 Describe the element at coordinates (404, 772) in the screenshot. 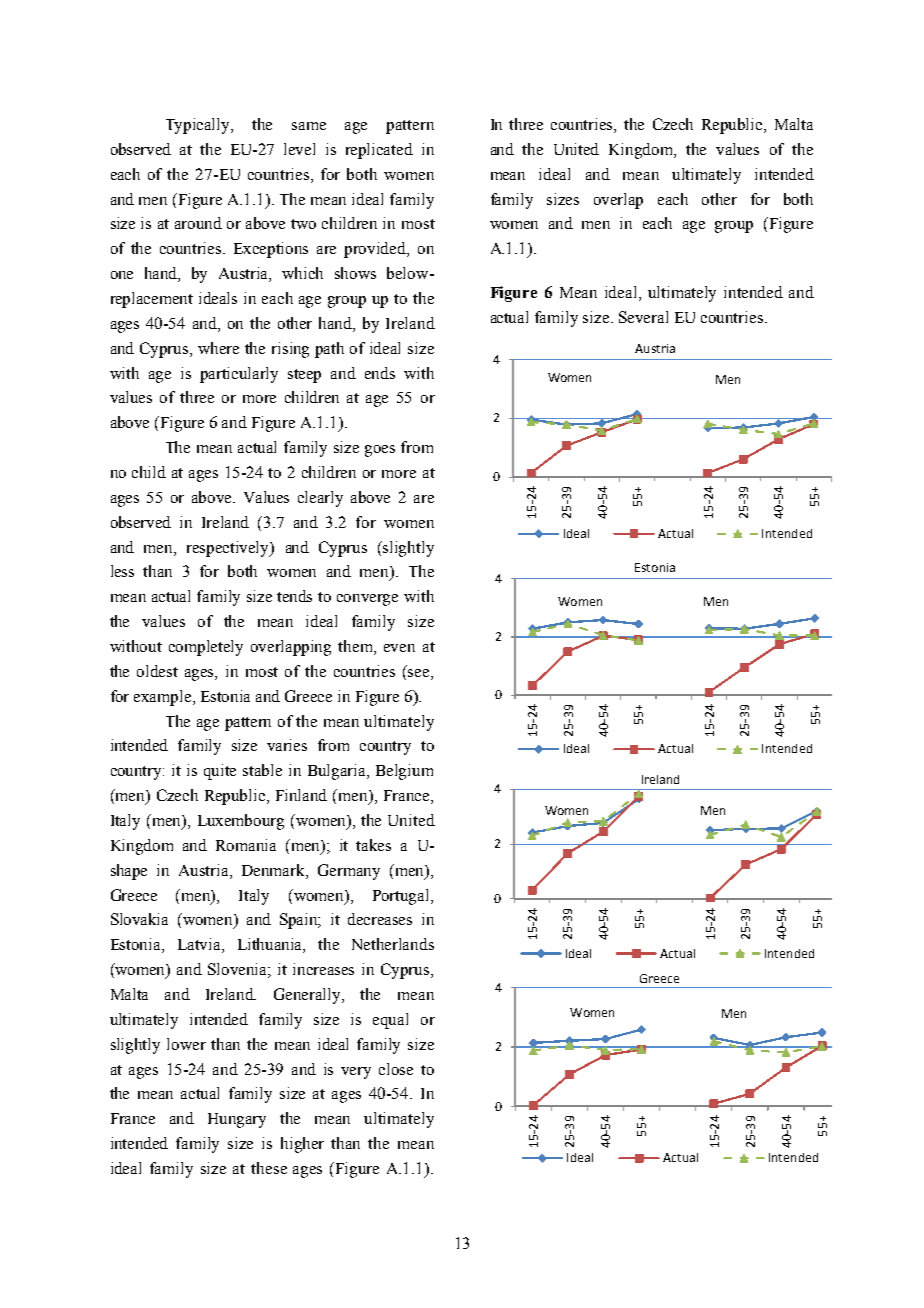

I see `Belgium` at that location.
